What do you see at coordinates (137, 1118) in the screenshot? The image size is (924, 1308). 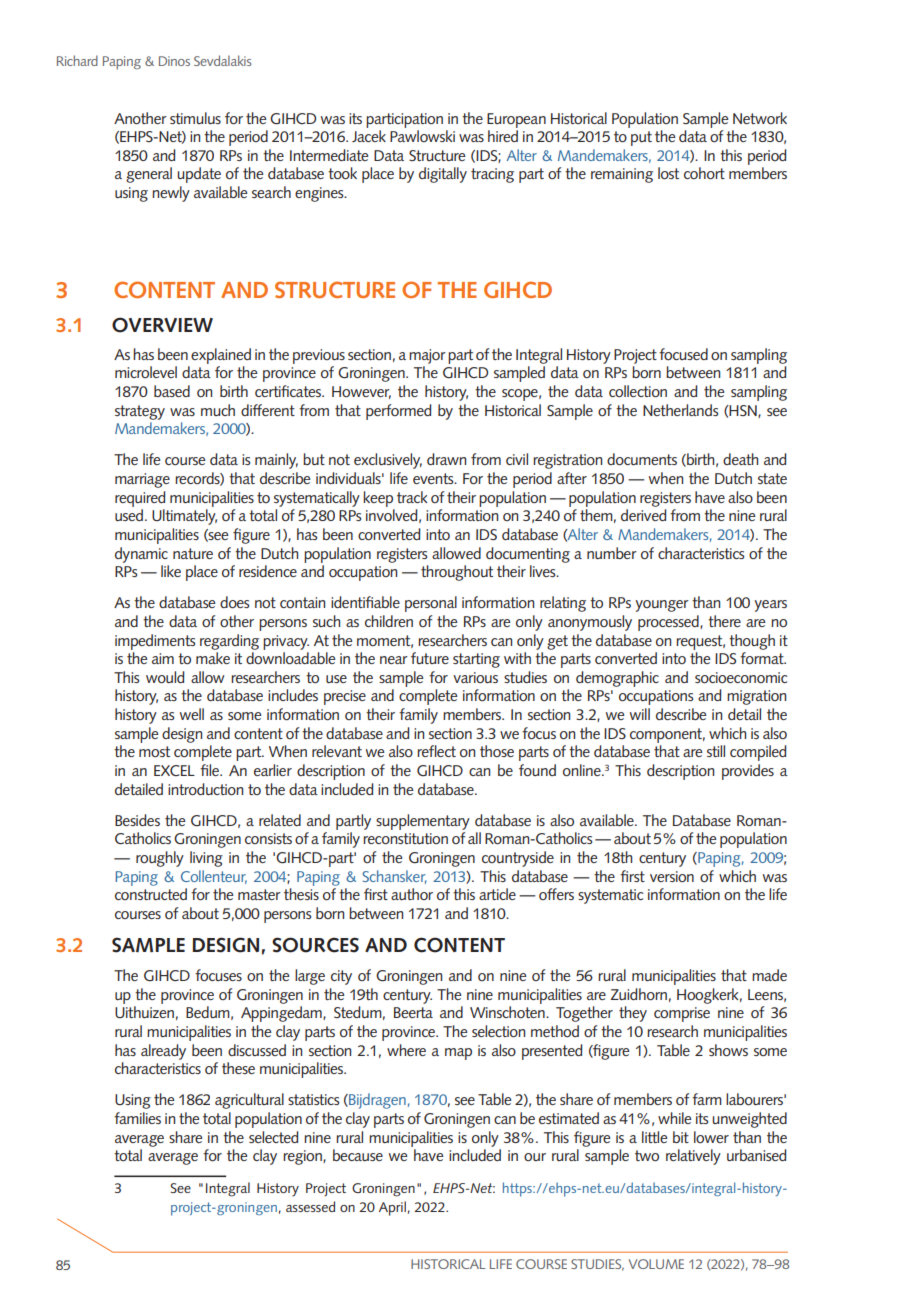 I see `families` at bounding box center [137, 1118].
